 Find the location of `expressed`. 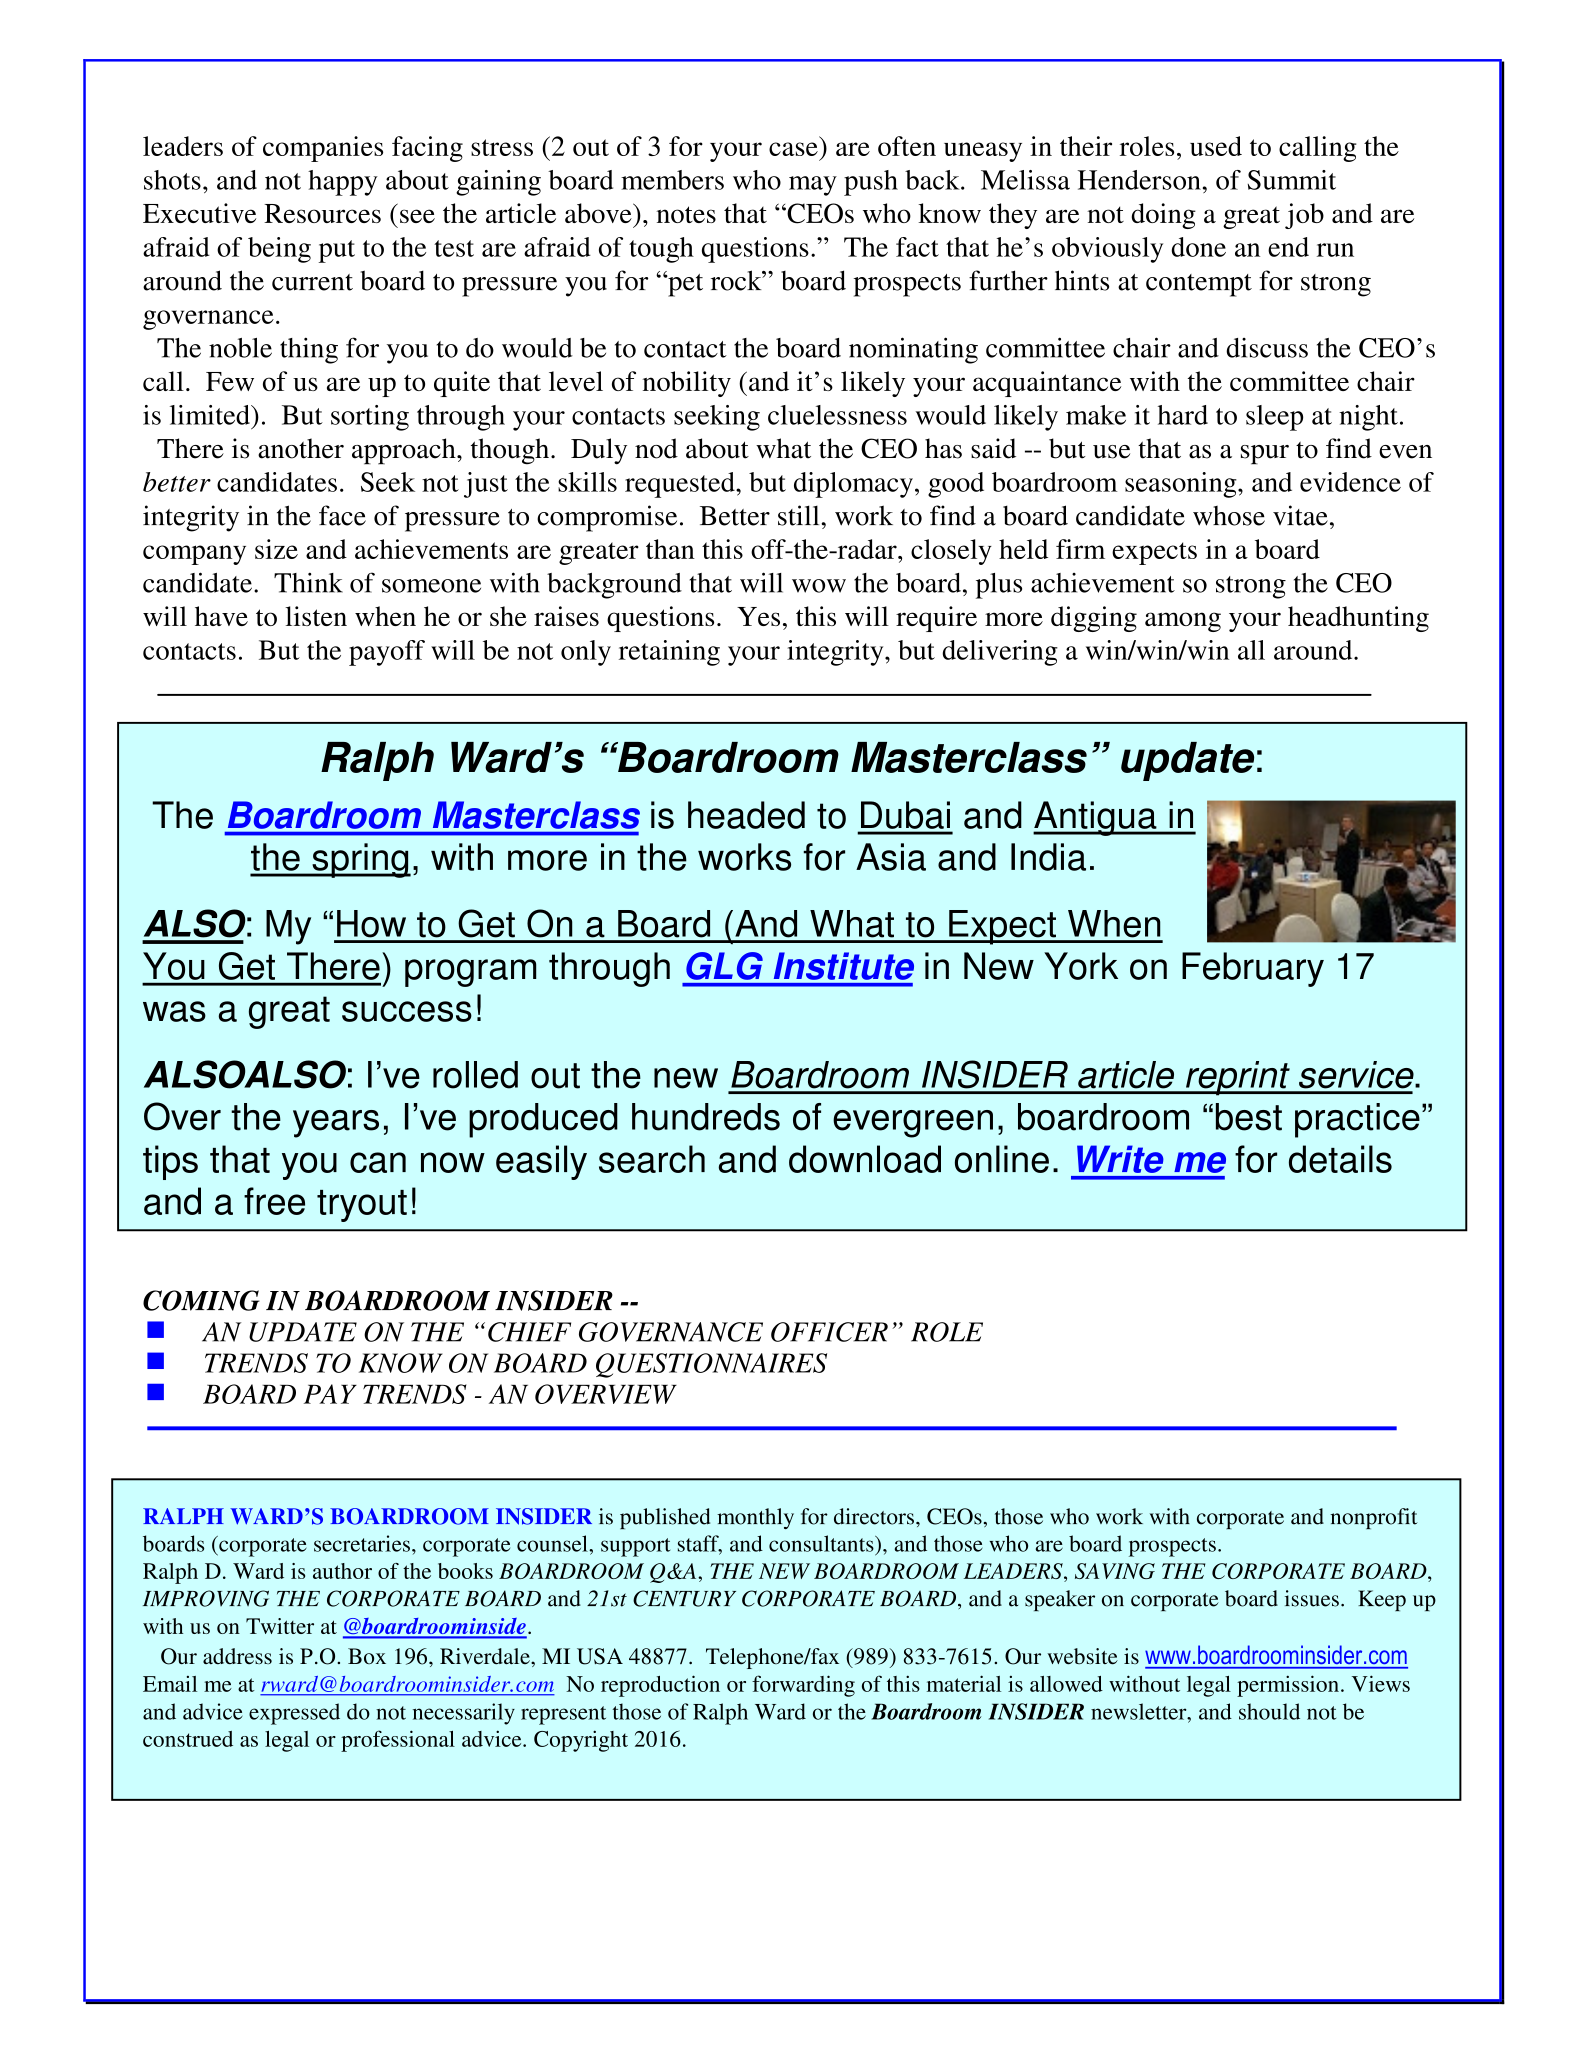

expressed is located at coordinates (294, 1714).
